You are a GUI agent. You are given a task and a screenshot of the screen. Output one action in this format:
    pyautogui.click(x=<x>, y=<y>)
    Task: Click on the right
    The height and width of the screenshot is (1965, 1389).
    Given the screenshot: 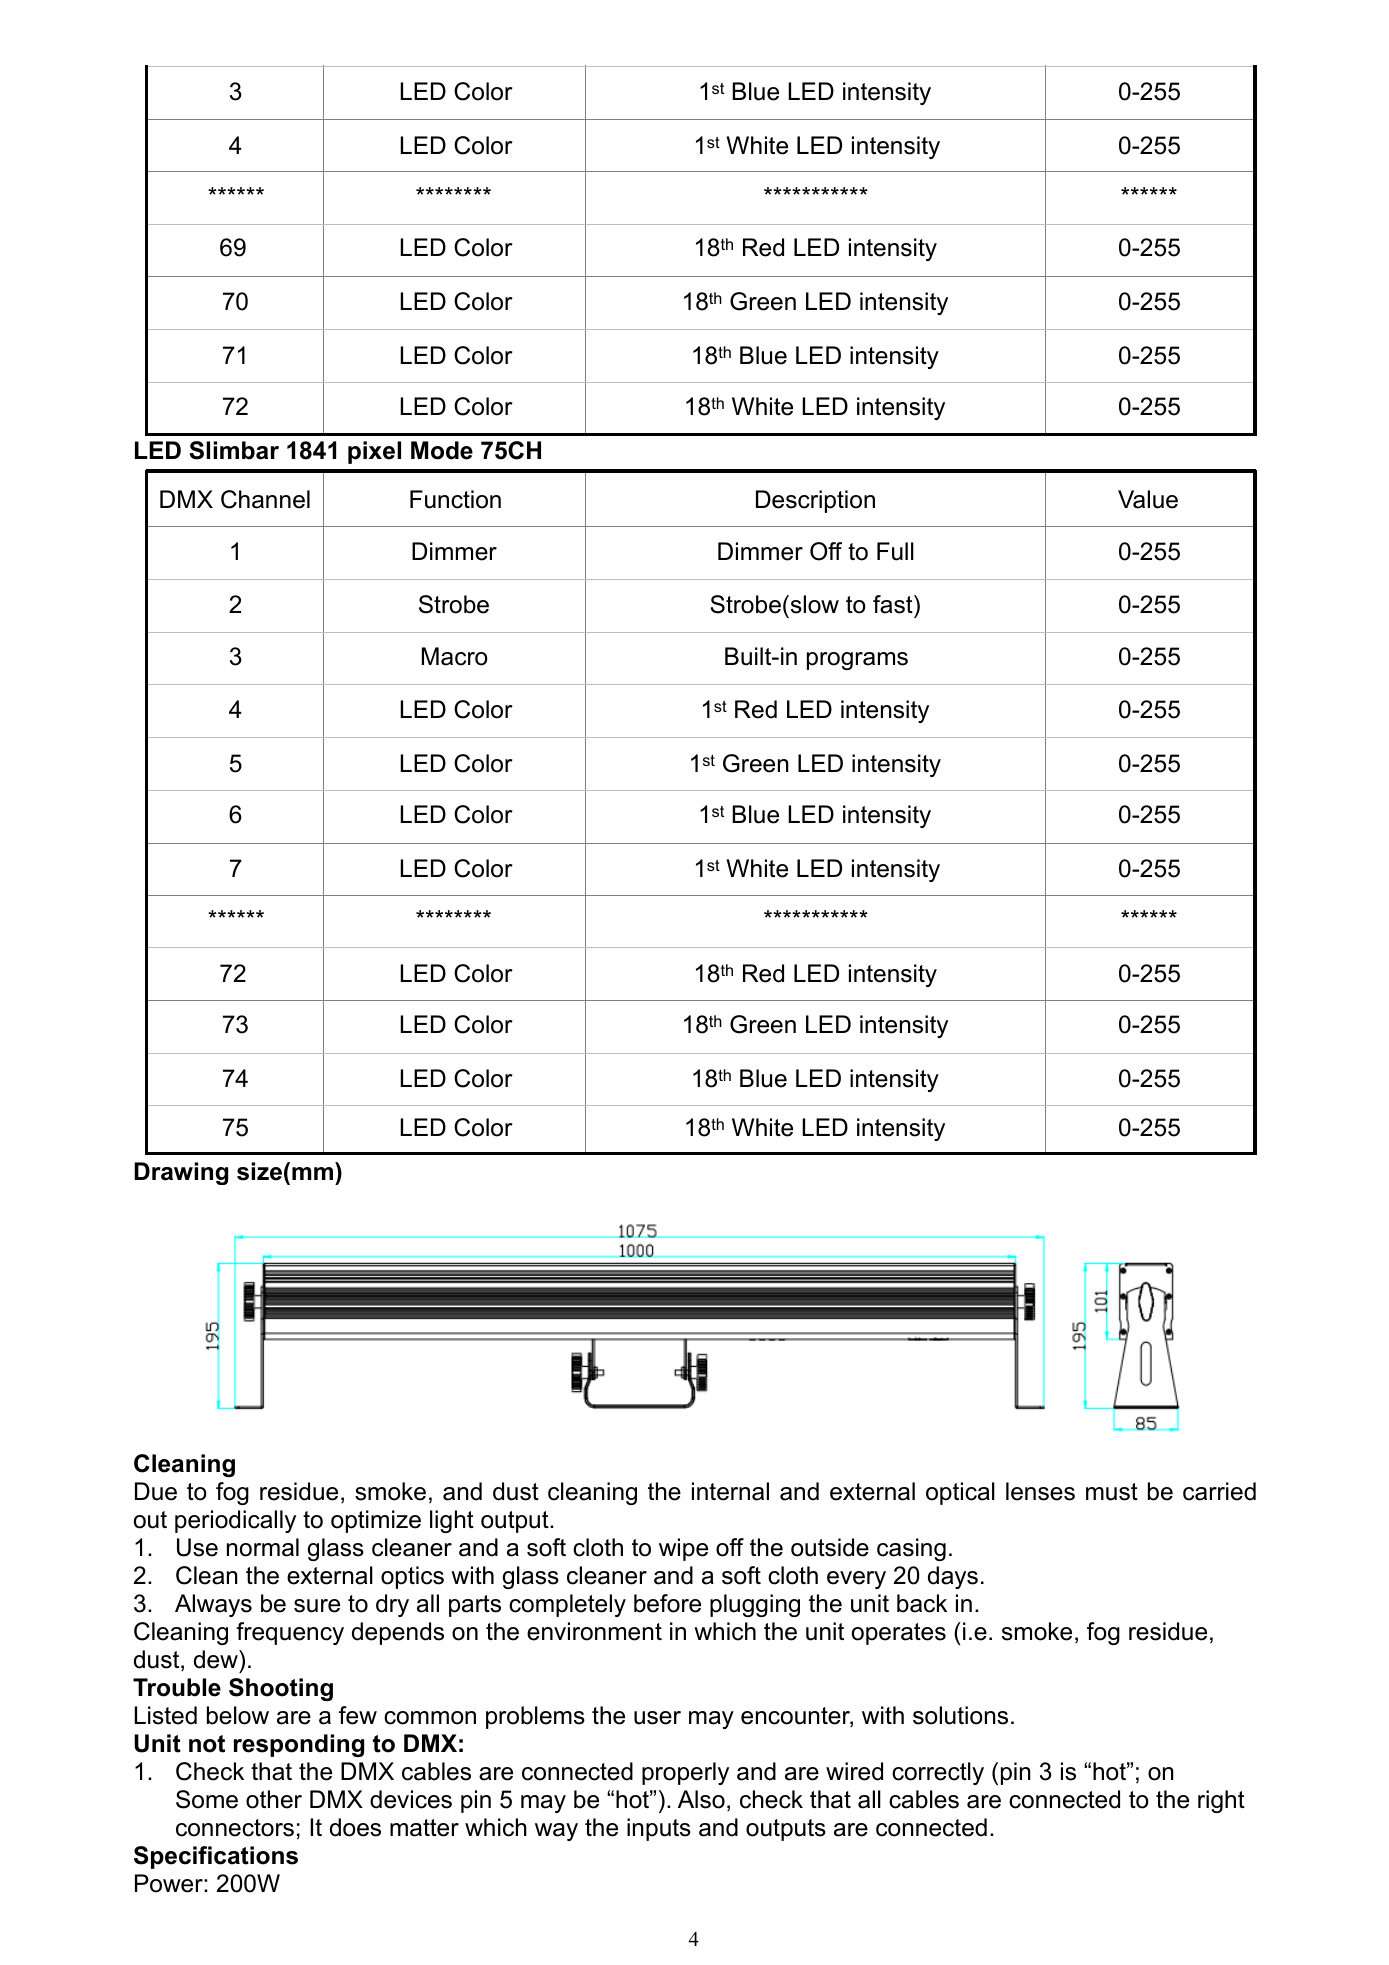 What is the action you would take?
    pyautogui.click(x=1221, y=1801)
